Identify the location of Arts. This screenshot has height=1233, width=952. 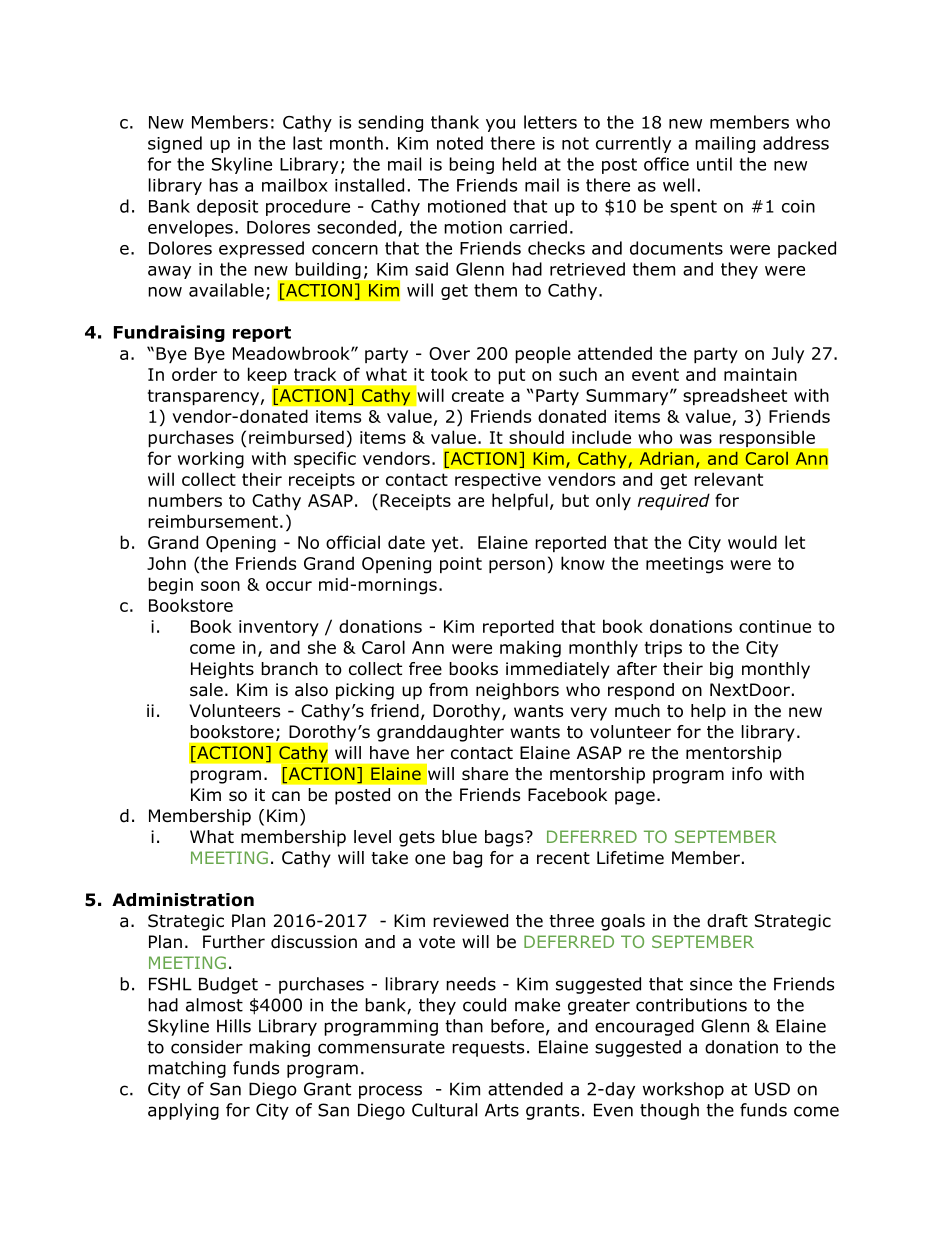
(502, 1110).
